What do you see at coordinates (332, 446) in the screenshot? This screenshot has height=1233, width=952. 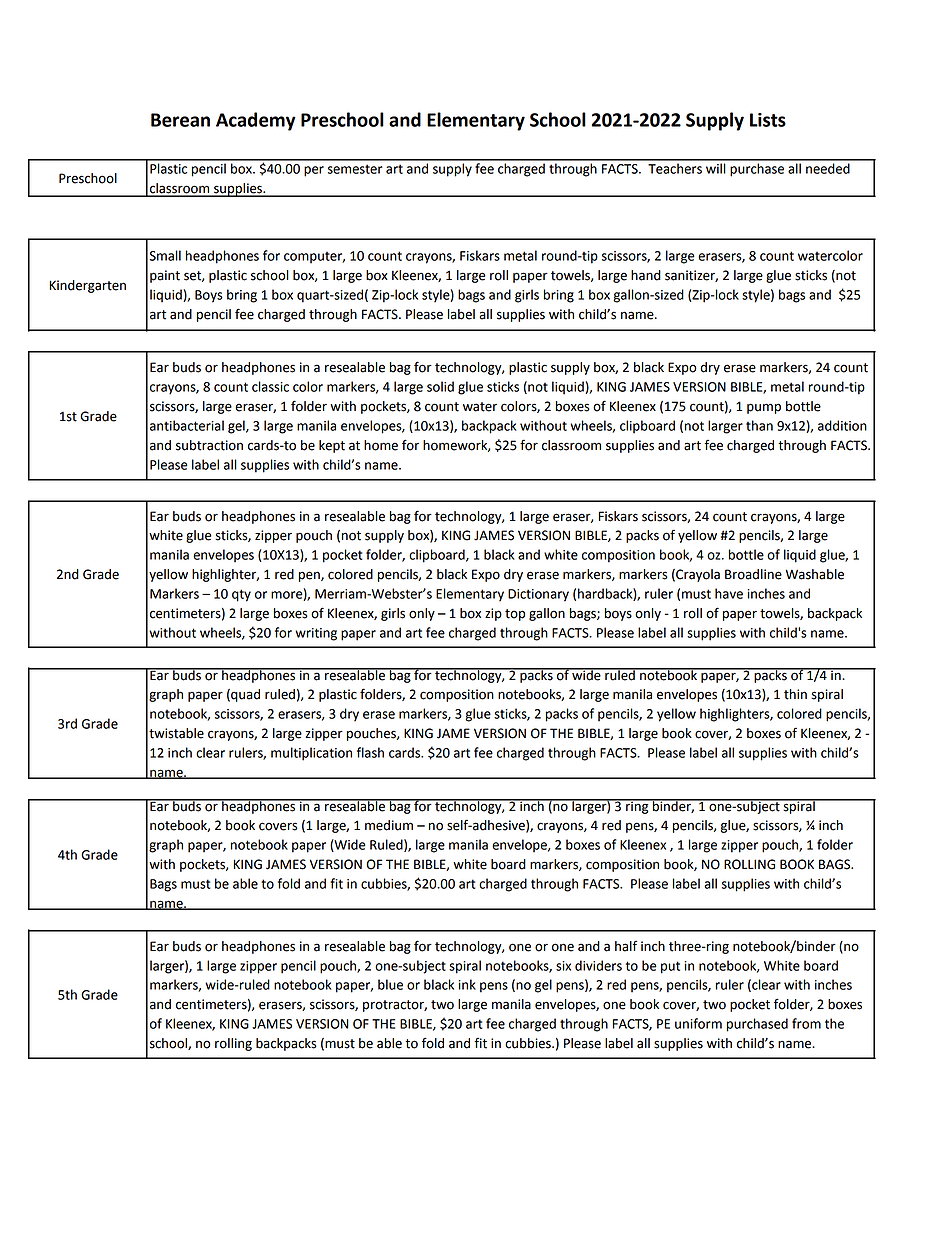 I see `kept` at bounding box center [332, 446].
